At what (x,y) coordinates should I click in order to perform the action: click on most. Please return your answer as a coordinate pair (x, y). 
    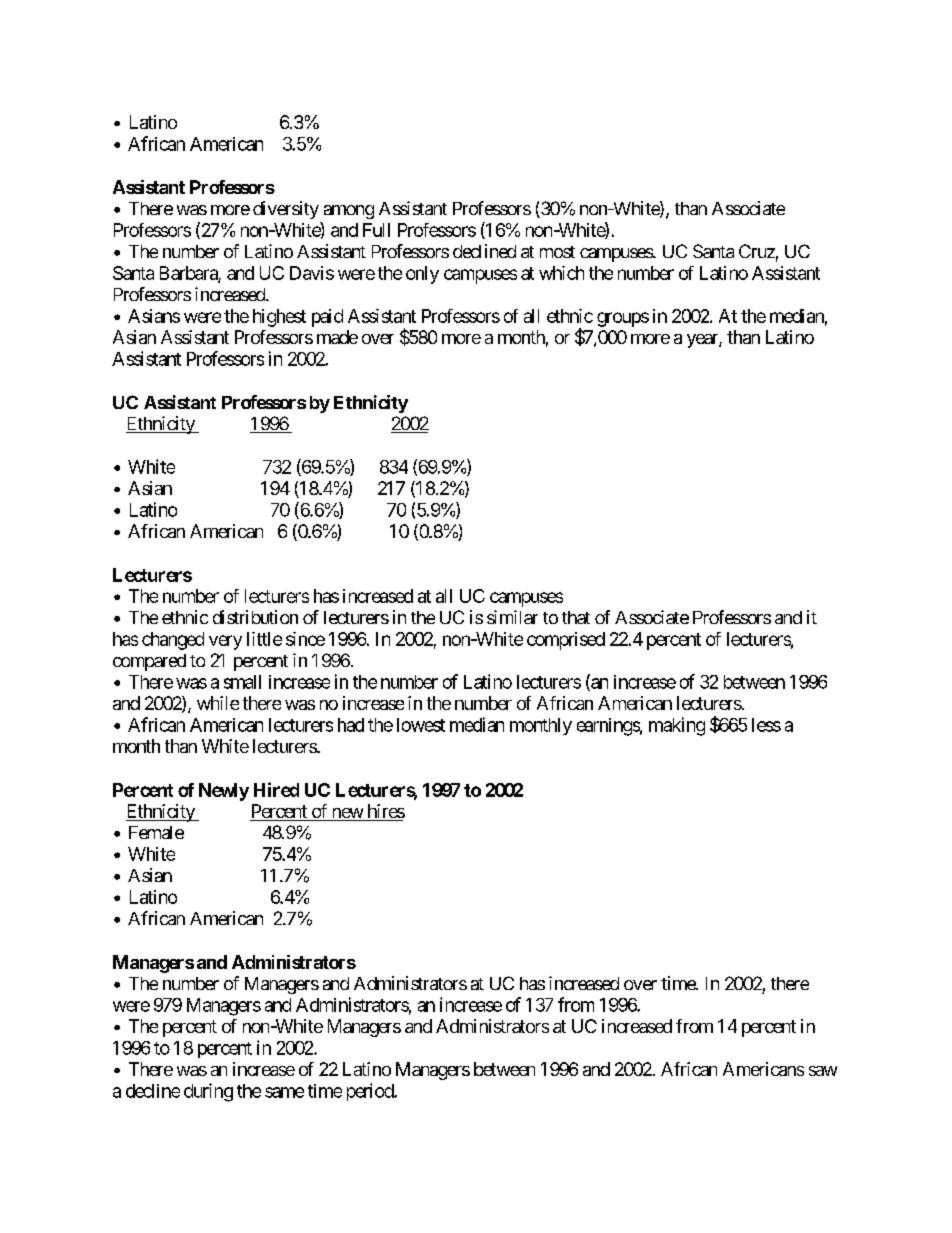
    Looking at the image, I should click on (557, 252).
